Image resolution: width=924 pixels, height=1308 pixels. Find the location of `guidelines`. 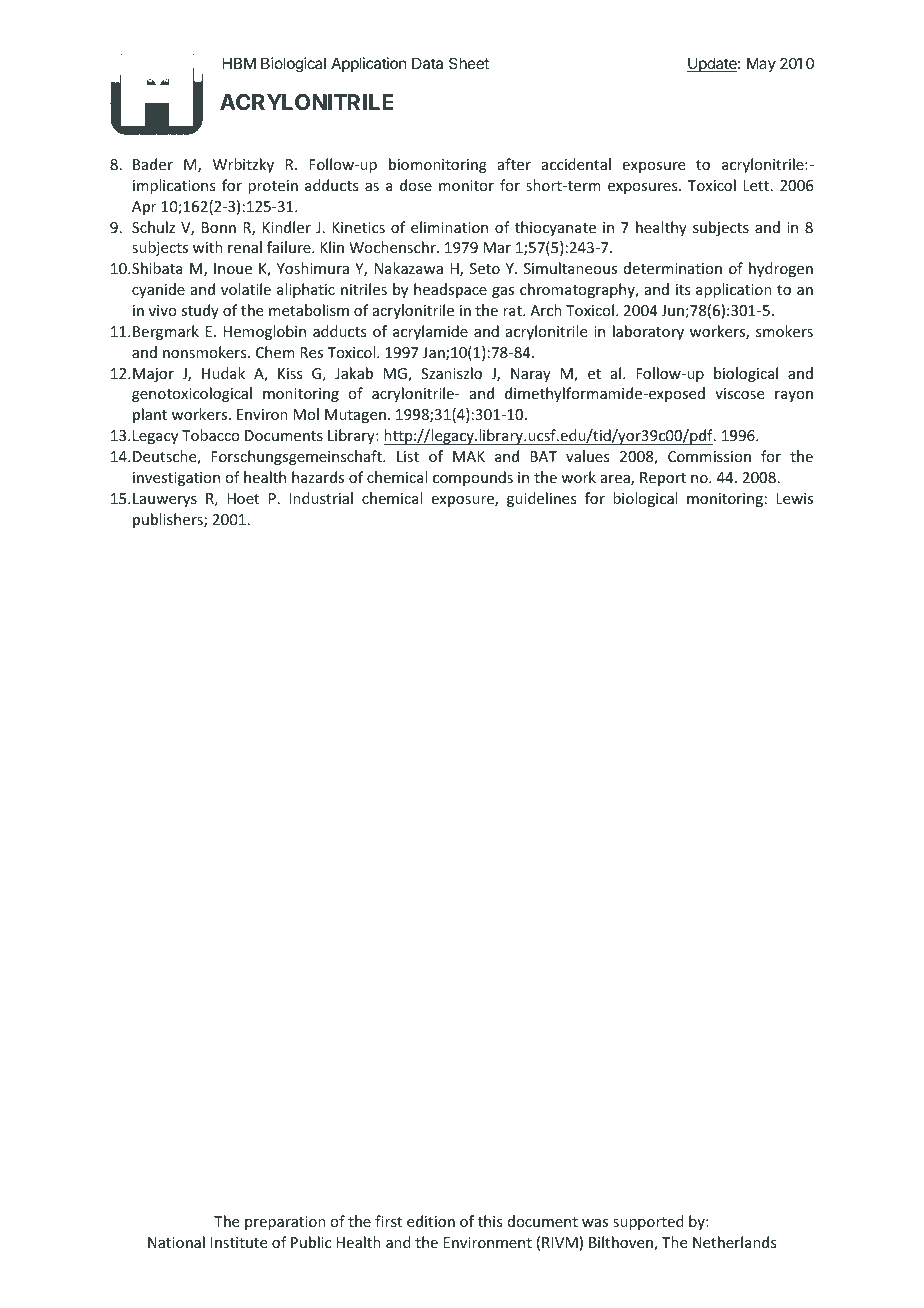

guidelines is located at coordinates (541, 499).
